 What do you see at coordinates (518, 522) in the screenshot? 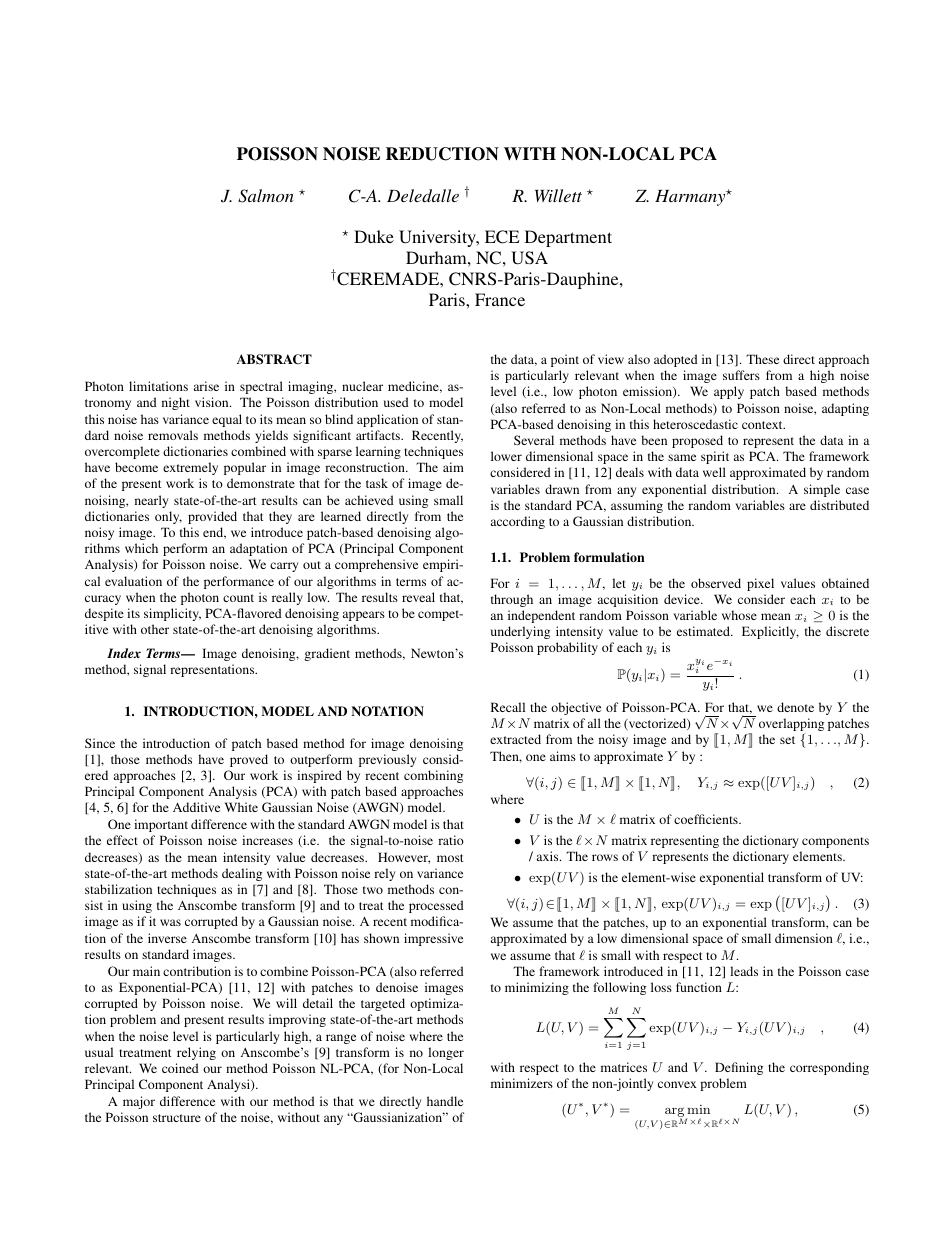
I see `according` at bounding box center [518, 522].
